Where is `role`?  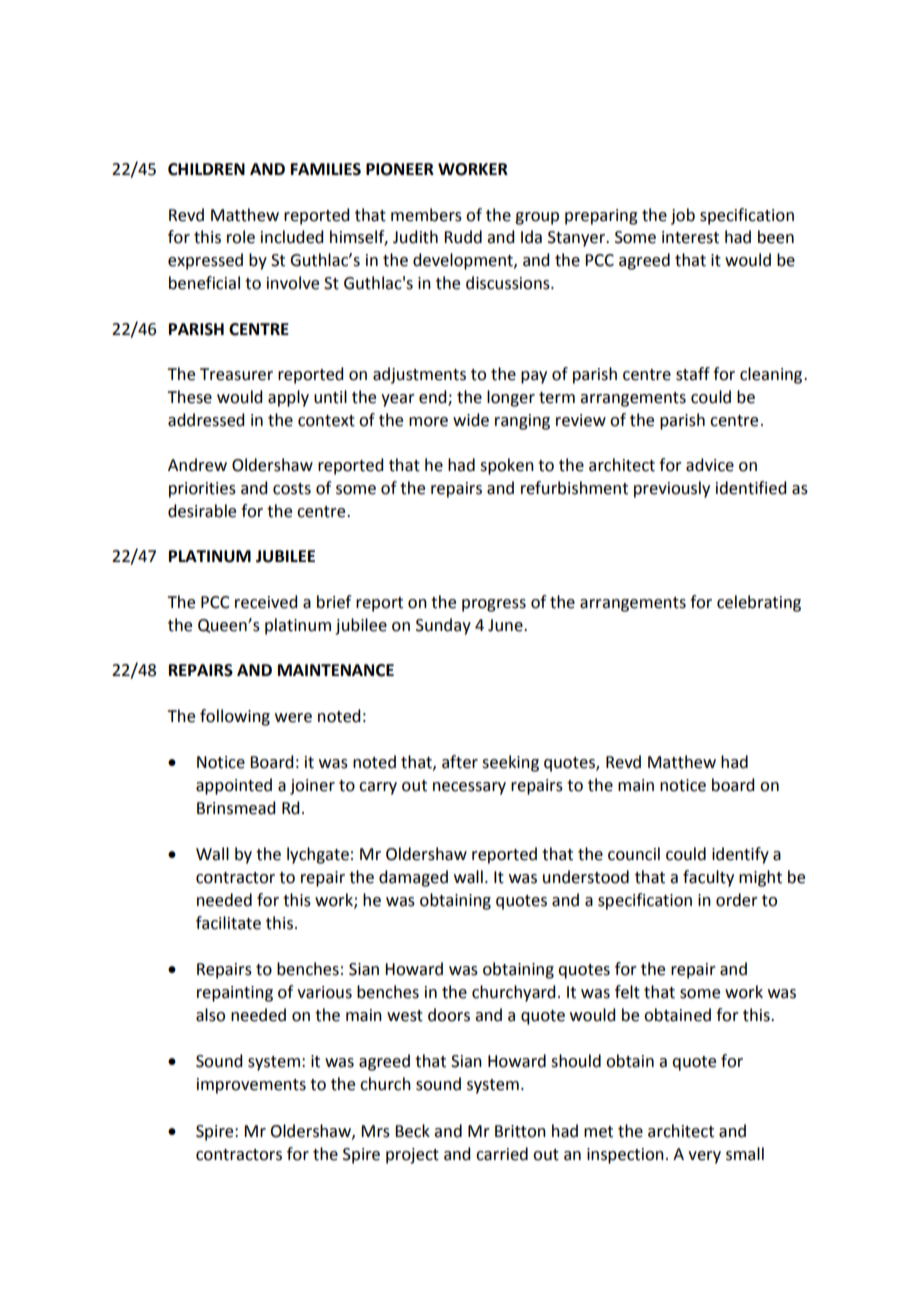 role is located at coordinates (241, 237).
